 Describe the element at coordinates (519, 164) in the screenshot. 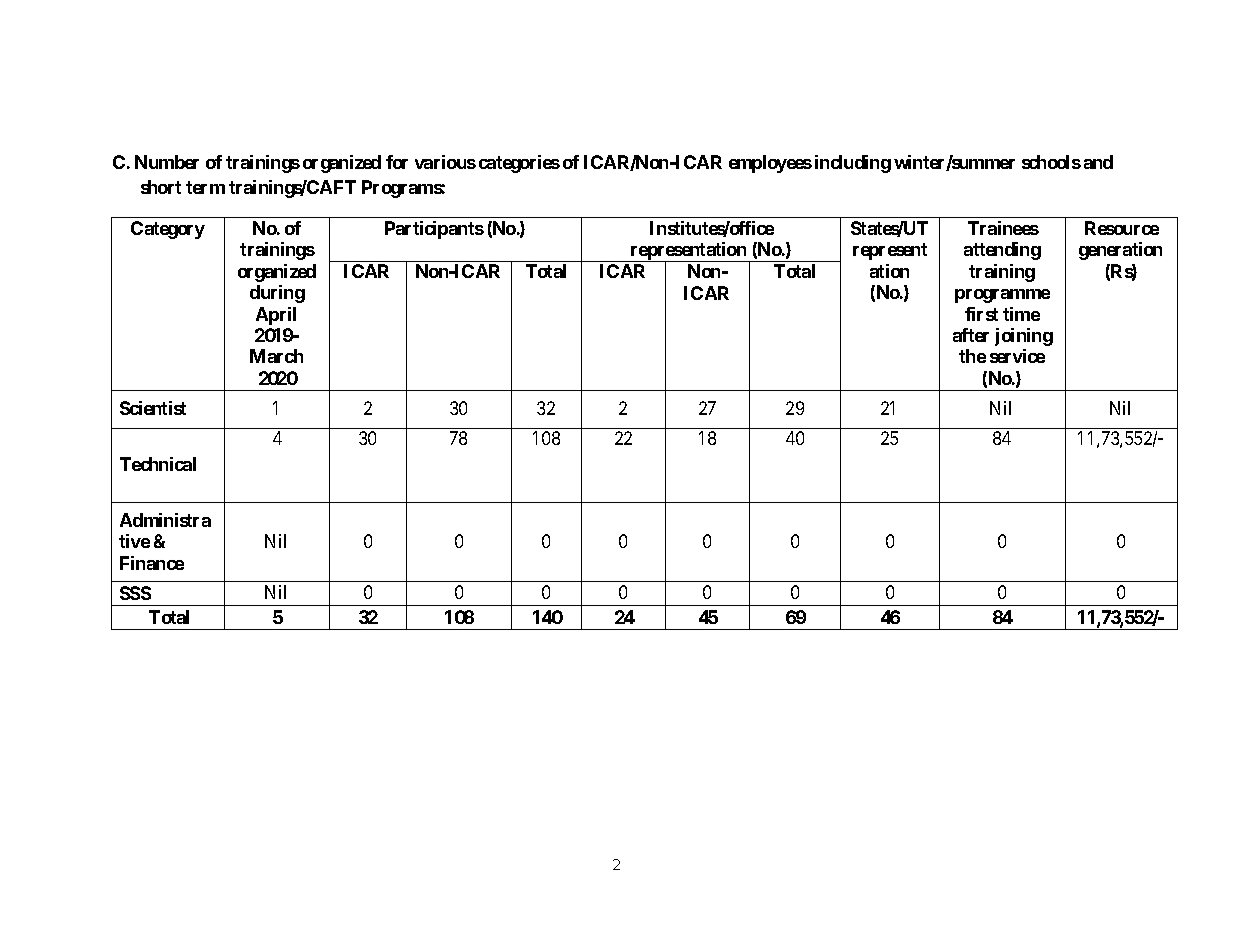

I see `categories` at that location.
